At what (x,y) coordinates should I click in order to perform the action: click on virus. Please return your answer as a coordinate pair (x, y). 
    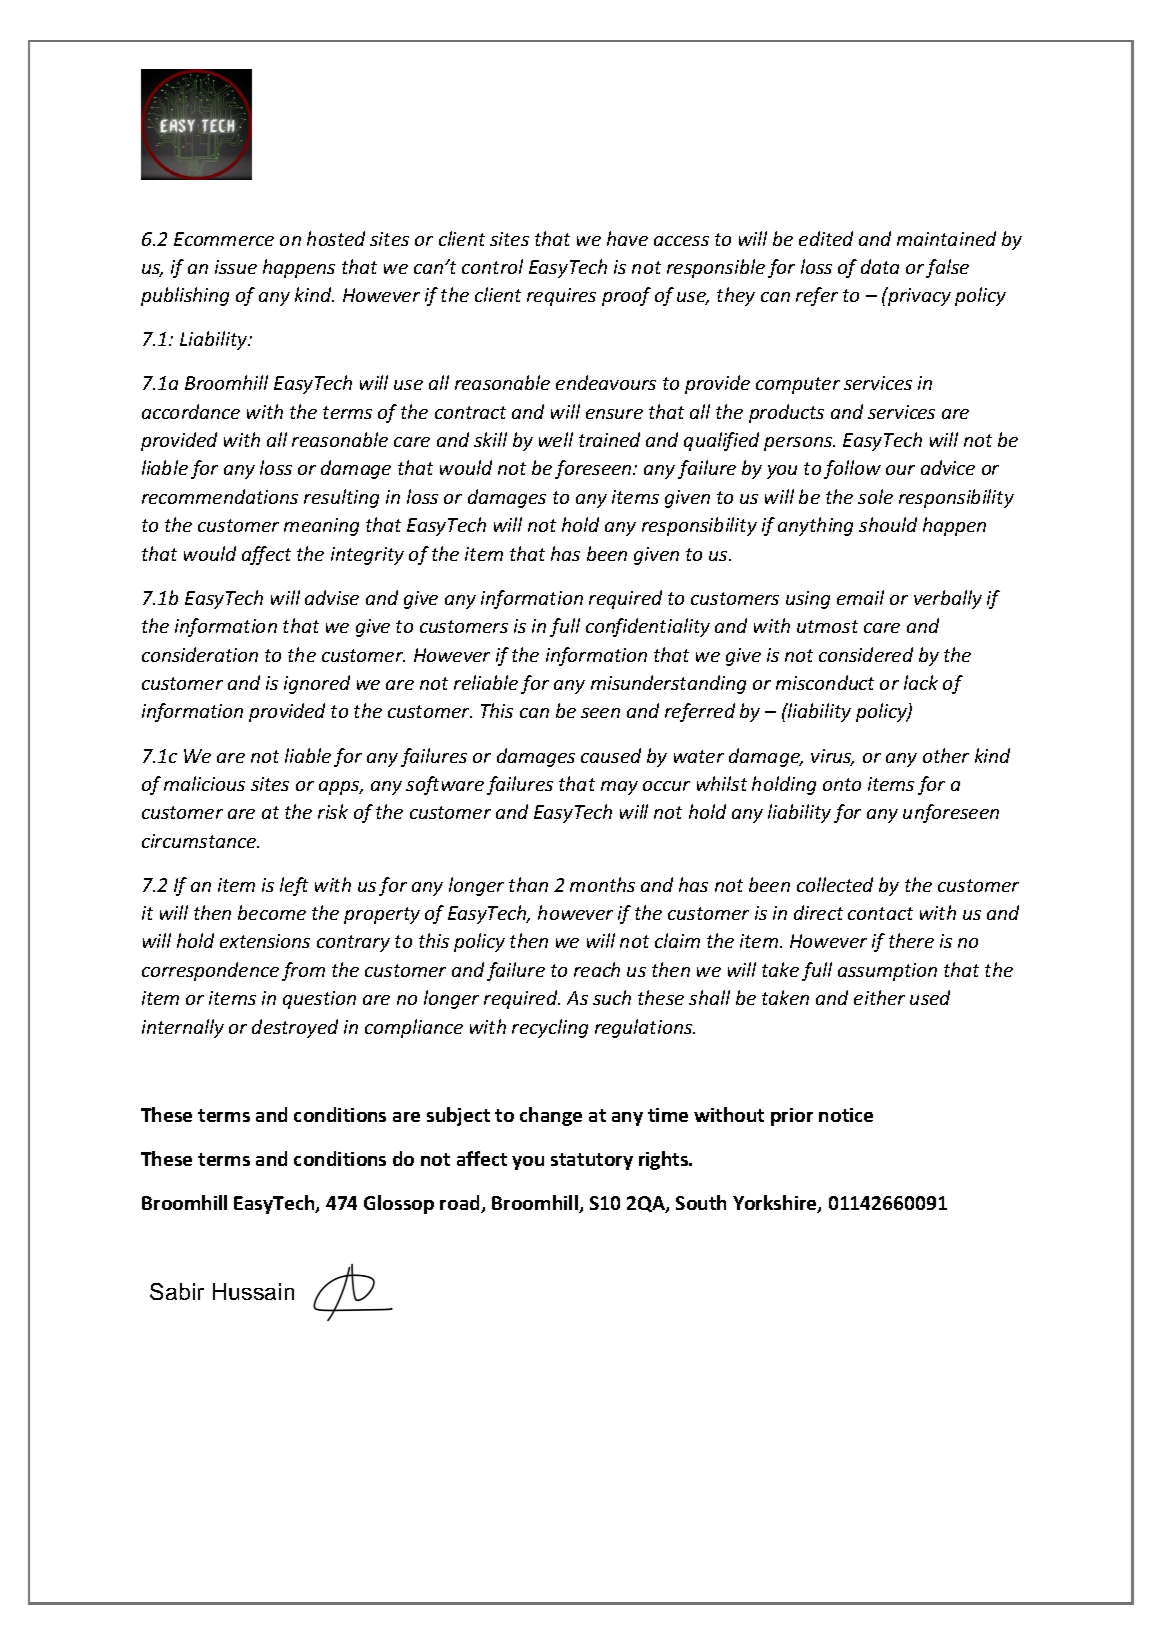
    Looking at the image, I should click on (832, 757).
